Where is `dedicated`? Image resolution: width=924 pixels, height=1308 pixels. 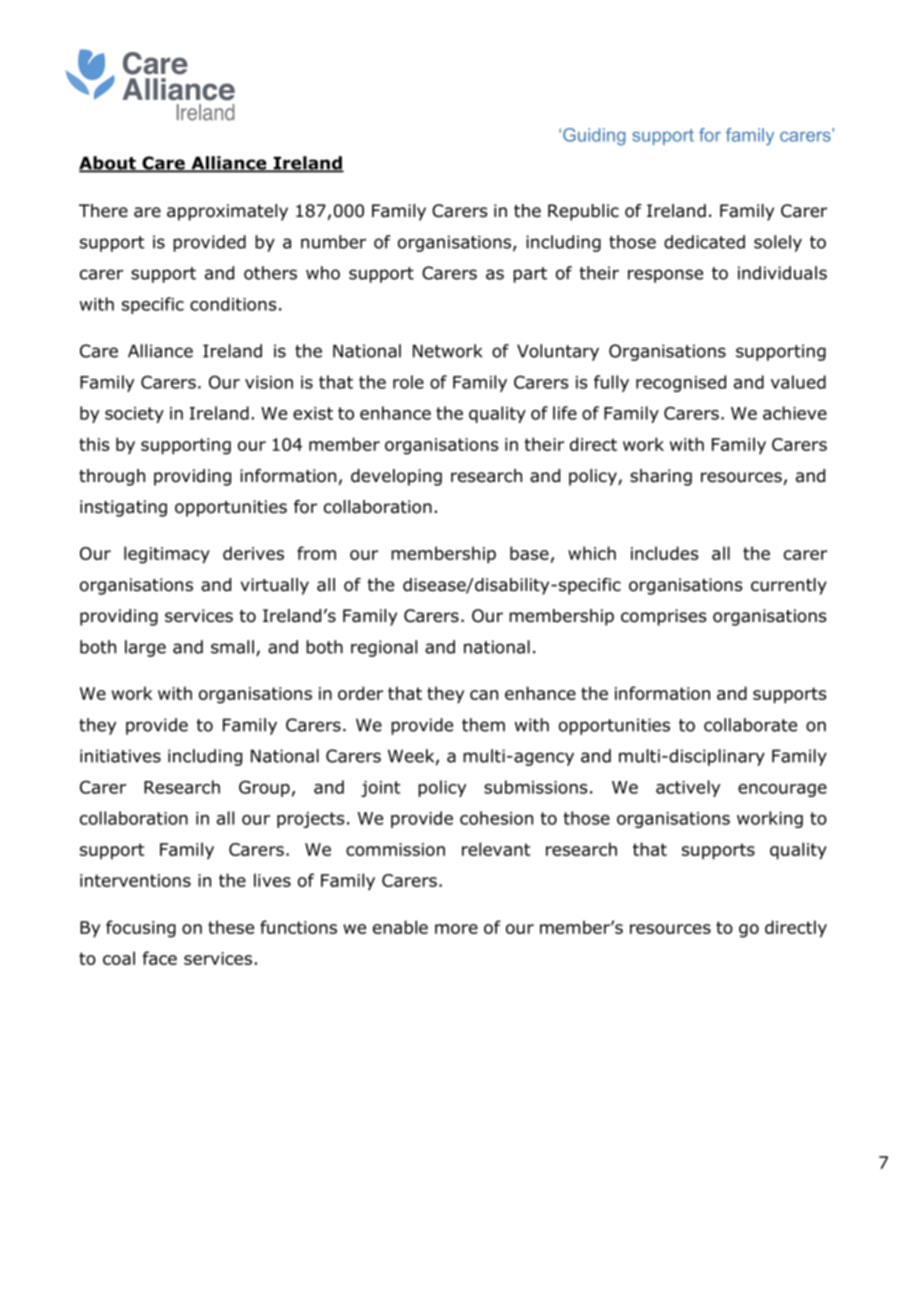
dedicated is located at coordinates (704, 242).
